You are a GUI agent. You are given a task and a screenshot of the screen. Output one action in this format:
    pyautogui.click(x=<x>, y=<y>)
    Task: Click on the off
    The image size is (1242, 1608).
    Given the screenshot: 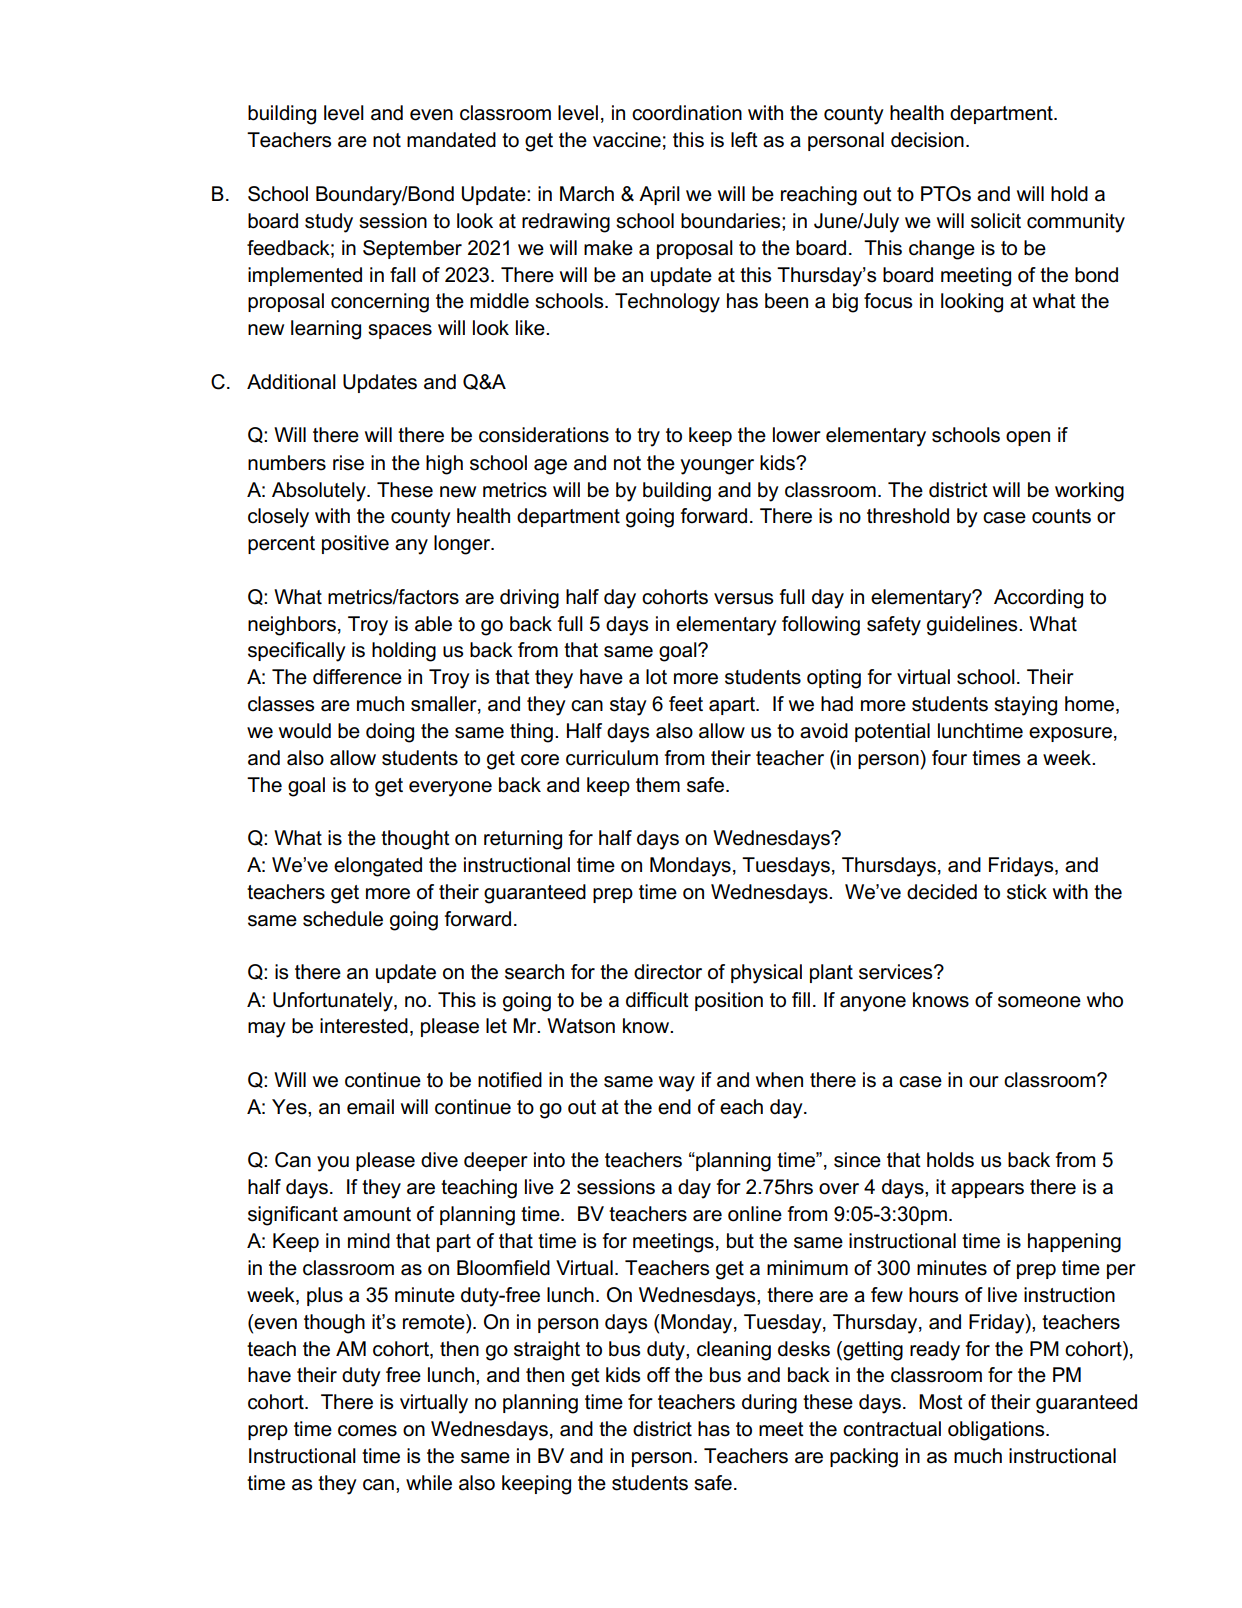 What is the action you would take?
    pyautogui.click(x=658, y=1375)
